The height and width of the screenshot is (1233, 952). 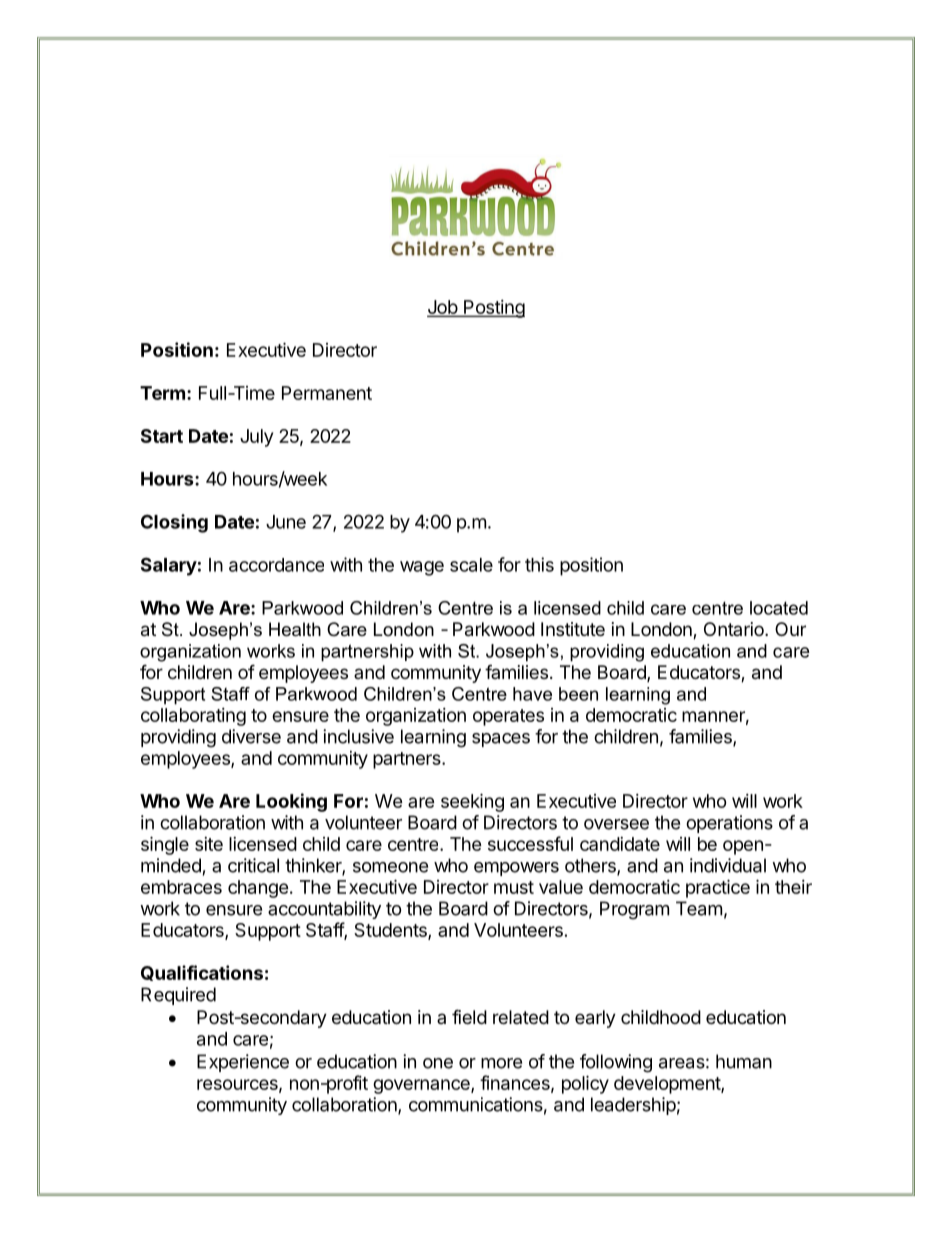 I want to click on human, so click(x=744, y=1061).
